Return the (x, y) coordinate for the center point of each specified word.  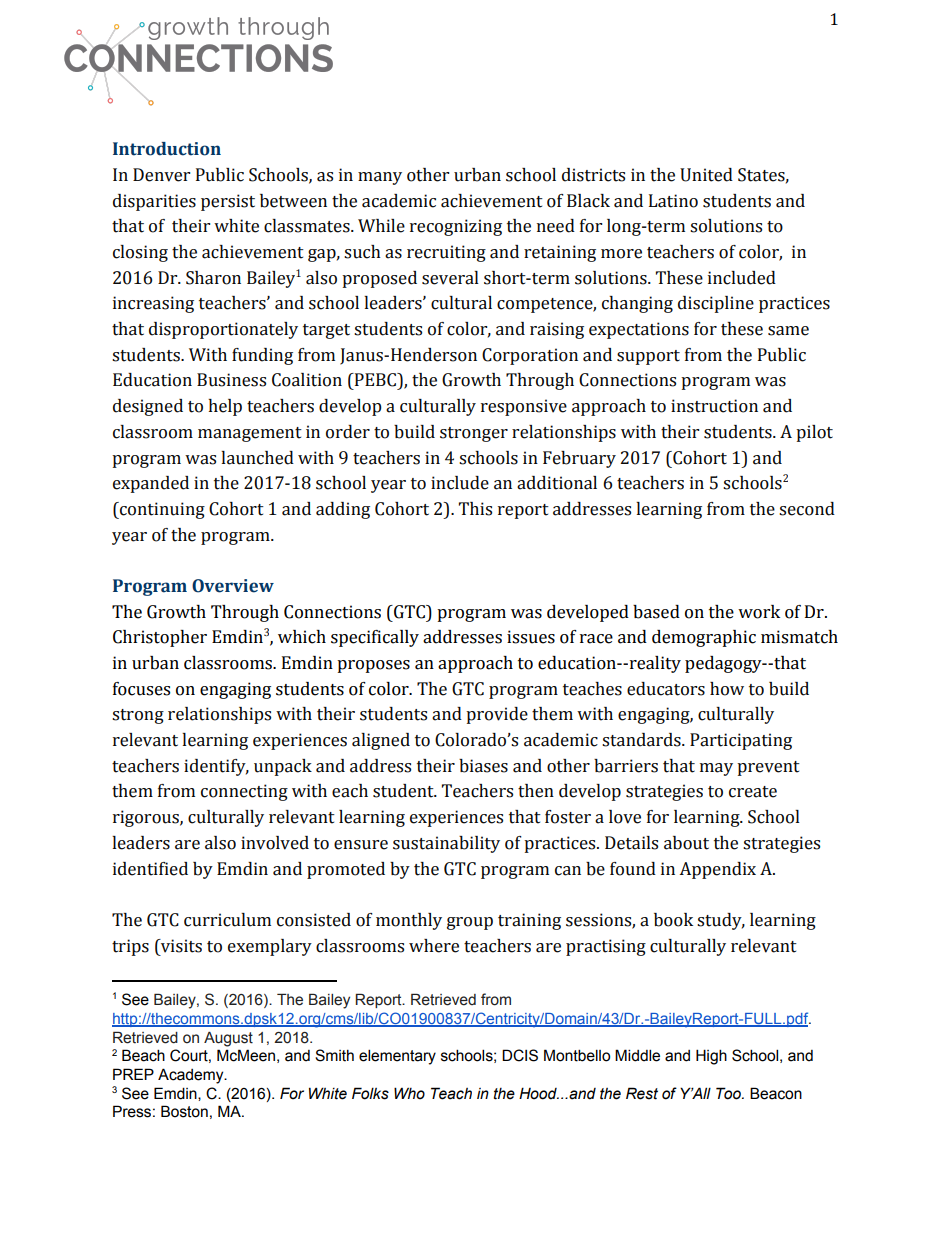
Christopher (160, 638)
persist (228, 202)
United (706, 175)
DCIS (520, 1055)
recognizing (456, 227)
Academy (192, 1076)
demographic (704, 638)
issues (531, 637)
